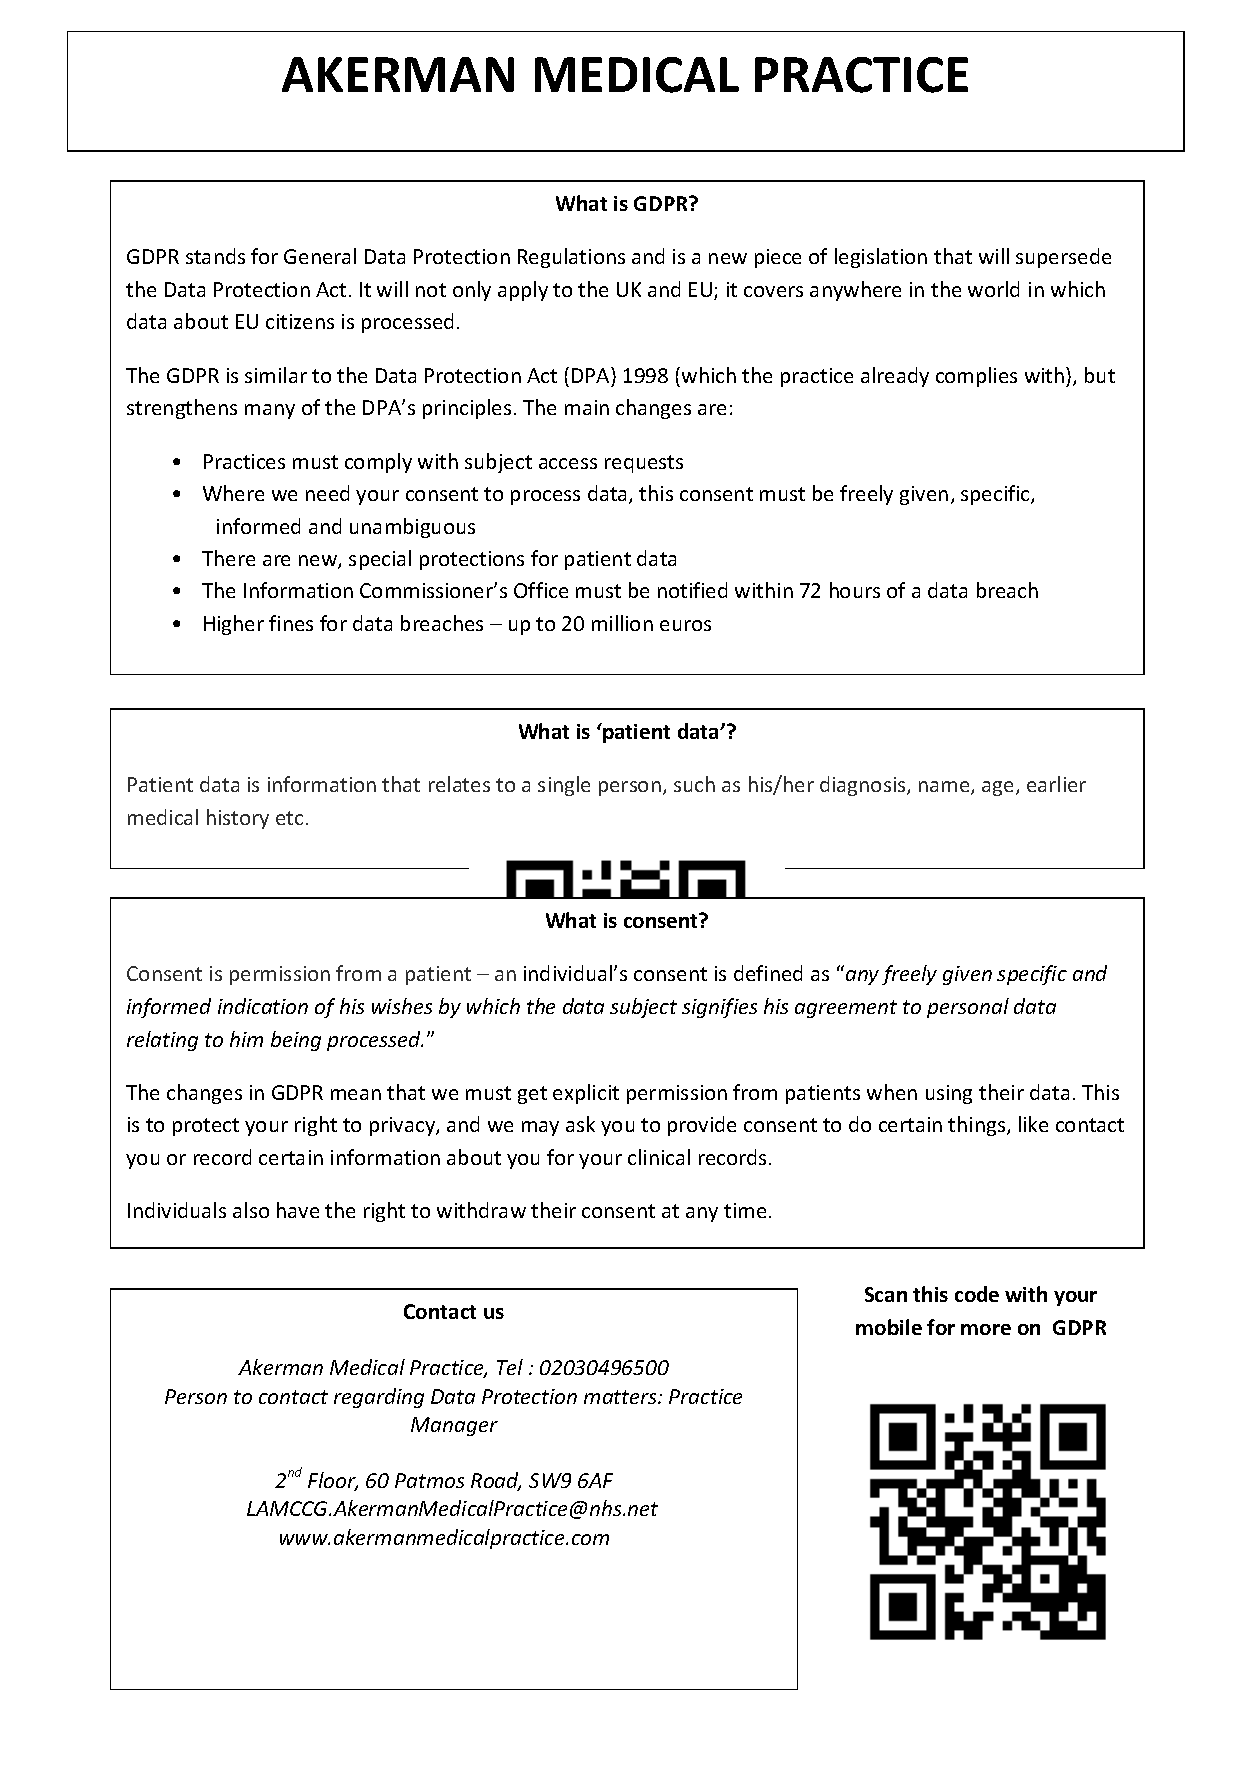 Image resolution: width=1251 pixels, height=1769 pixels. I want to click on name, so click(945, 788).
